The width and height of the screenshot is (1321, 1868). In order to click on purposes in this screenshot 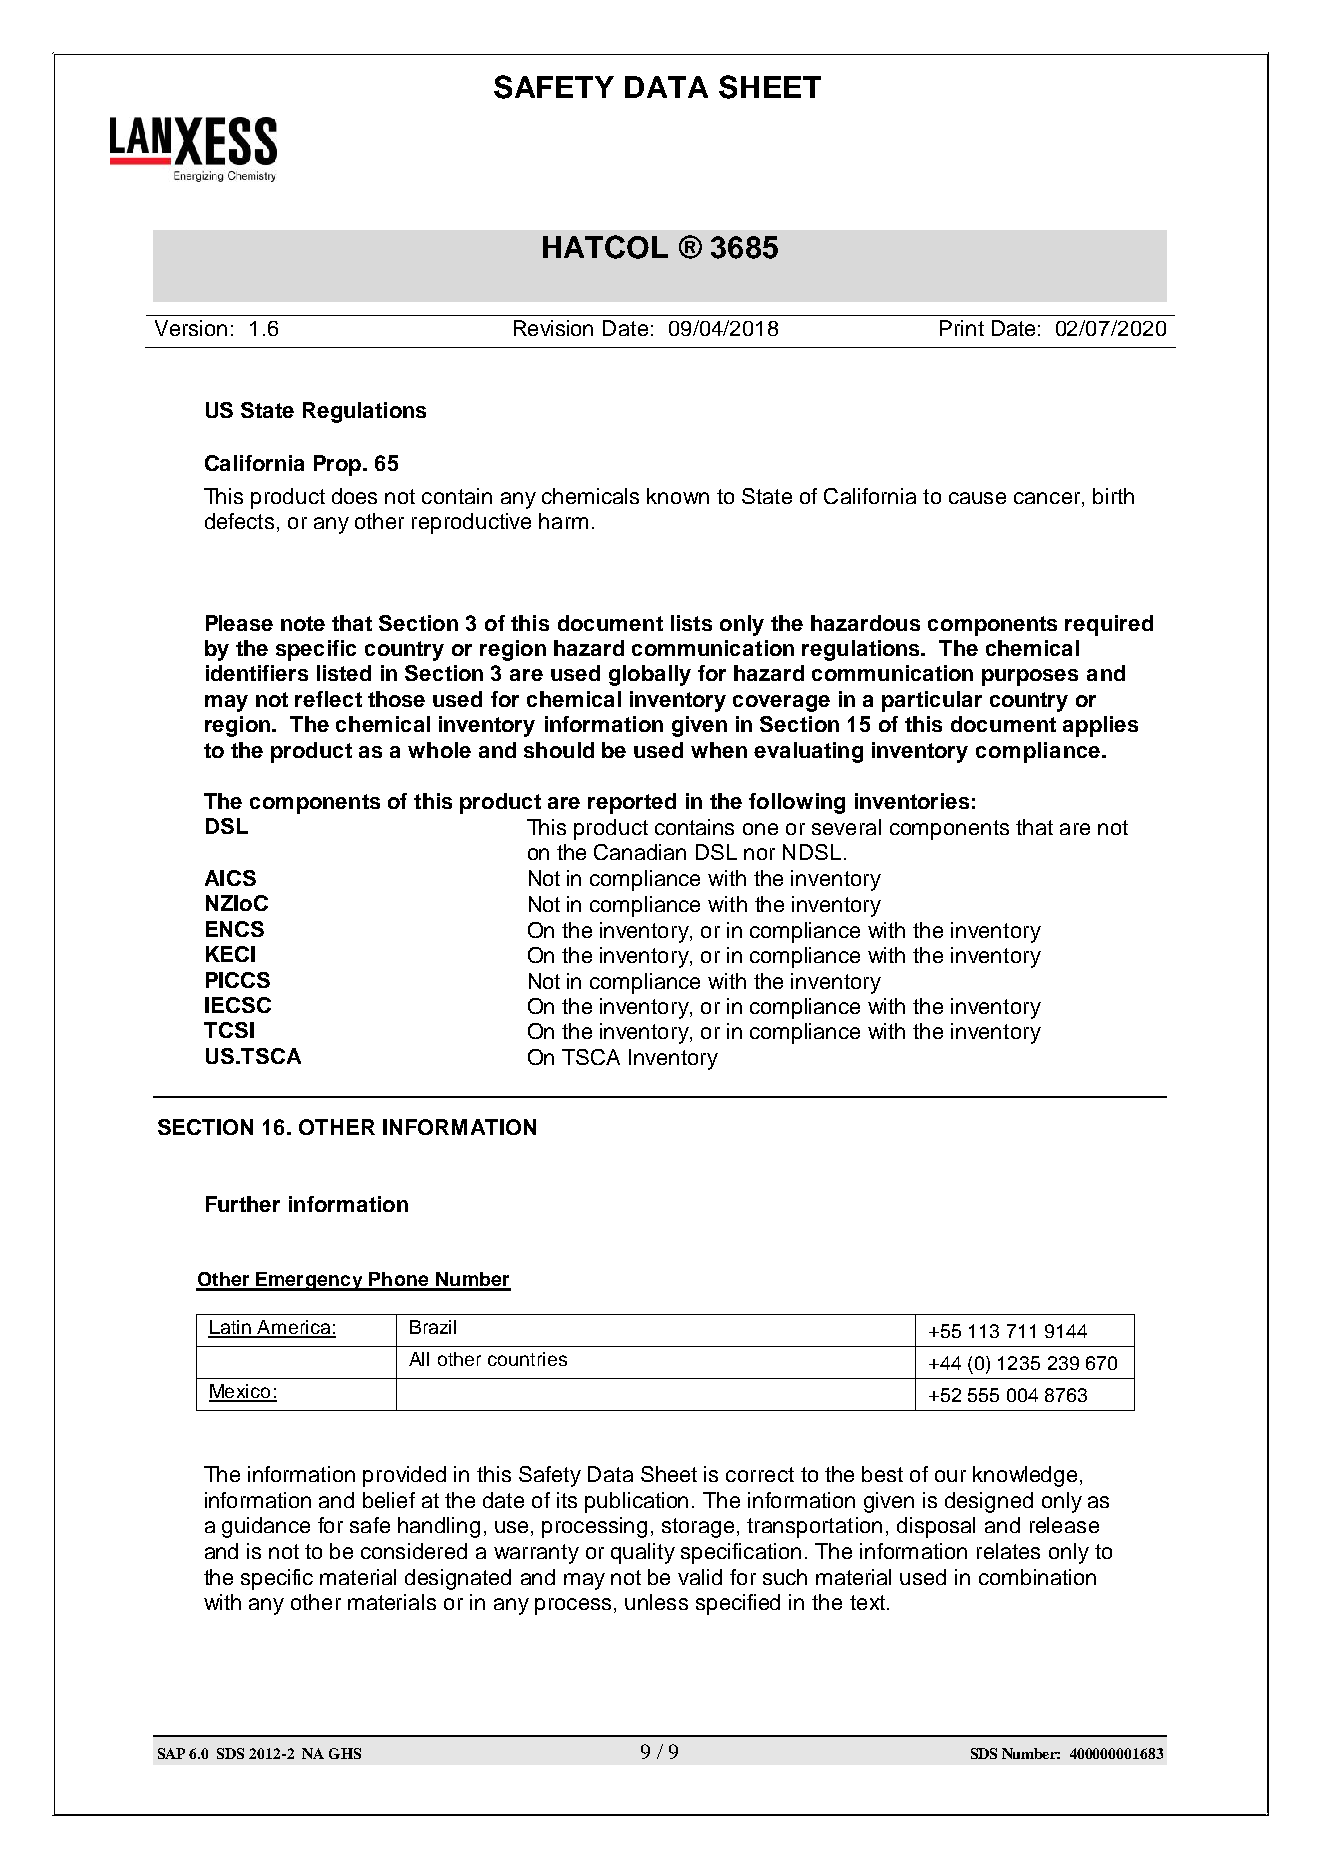, I will do `click(1030, 677)`.
